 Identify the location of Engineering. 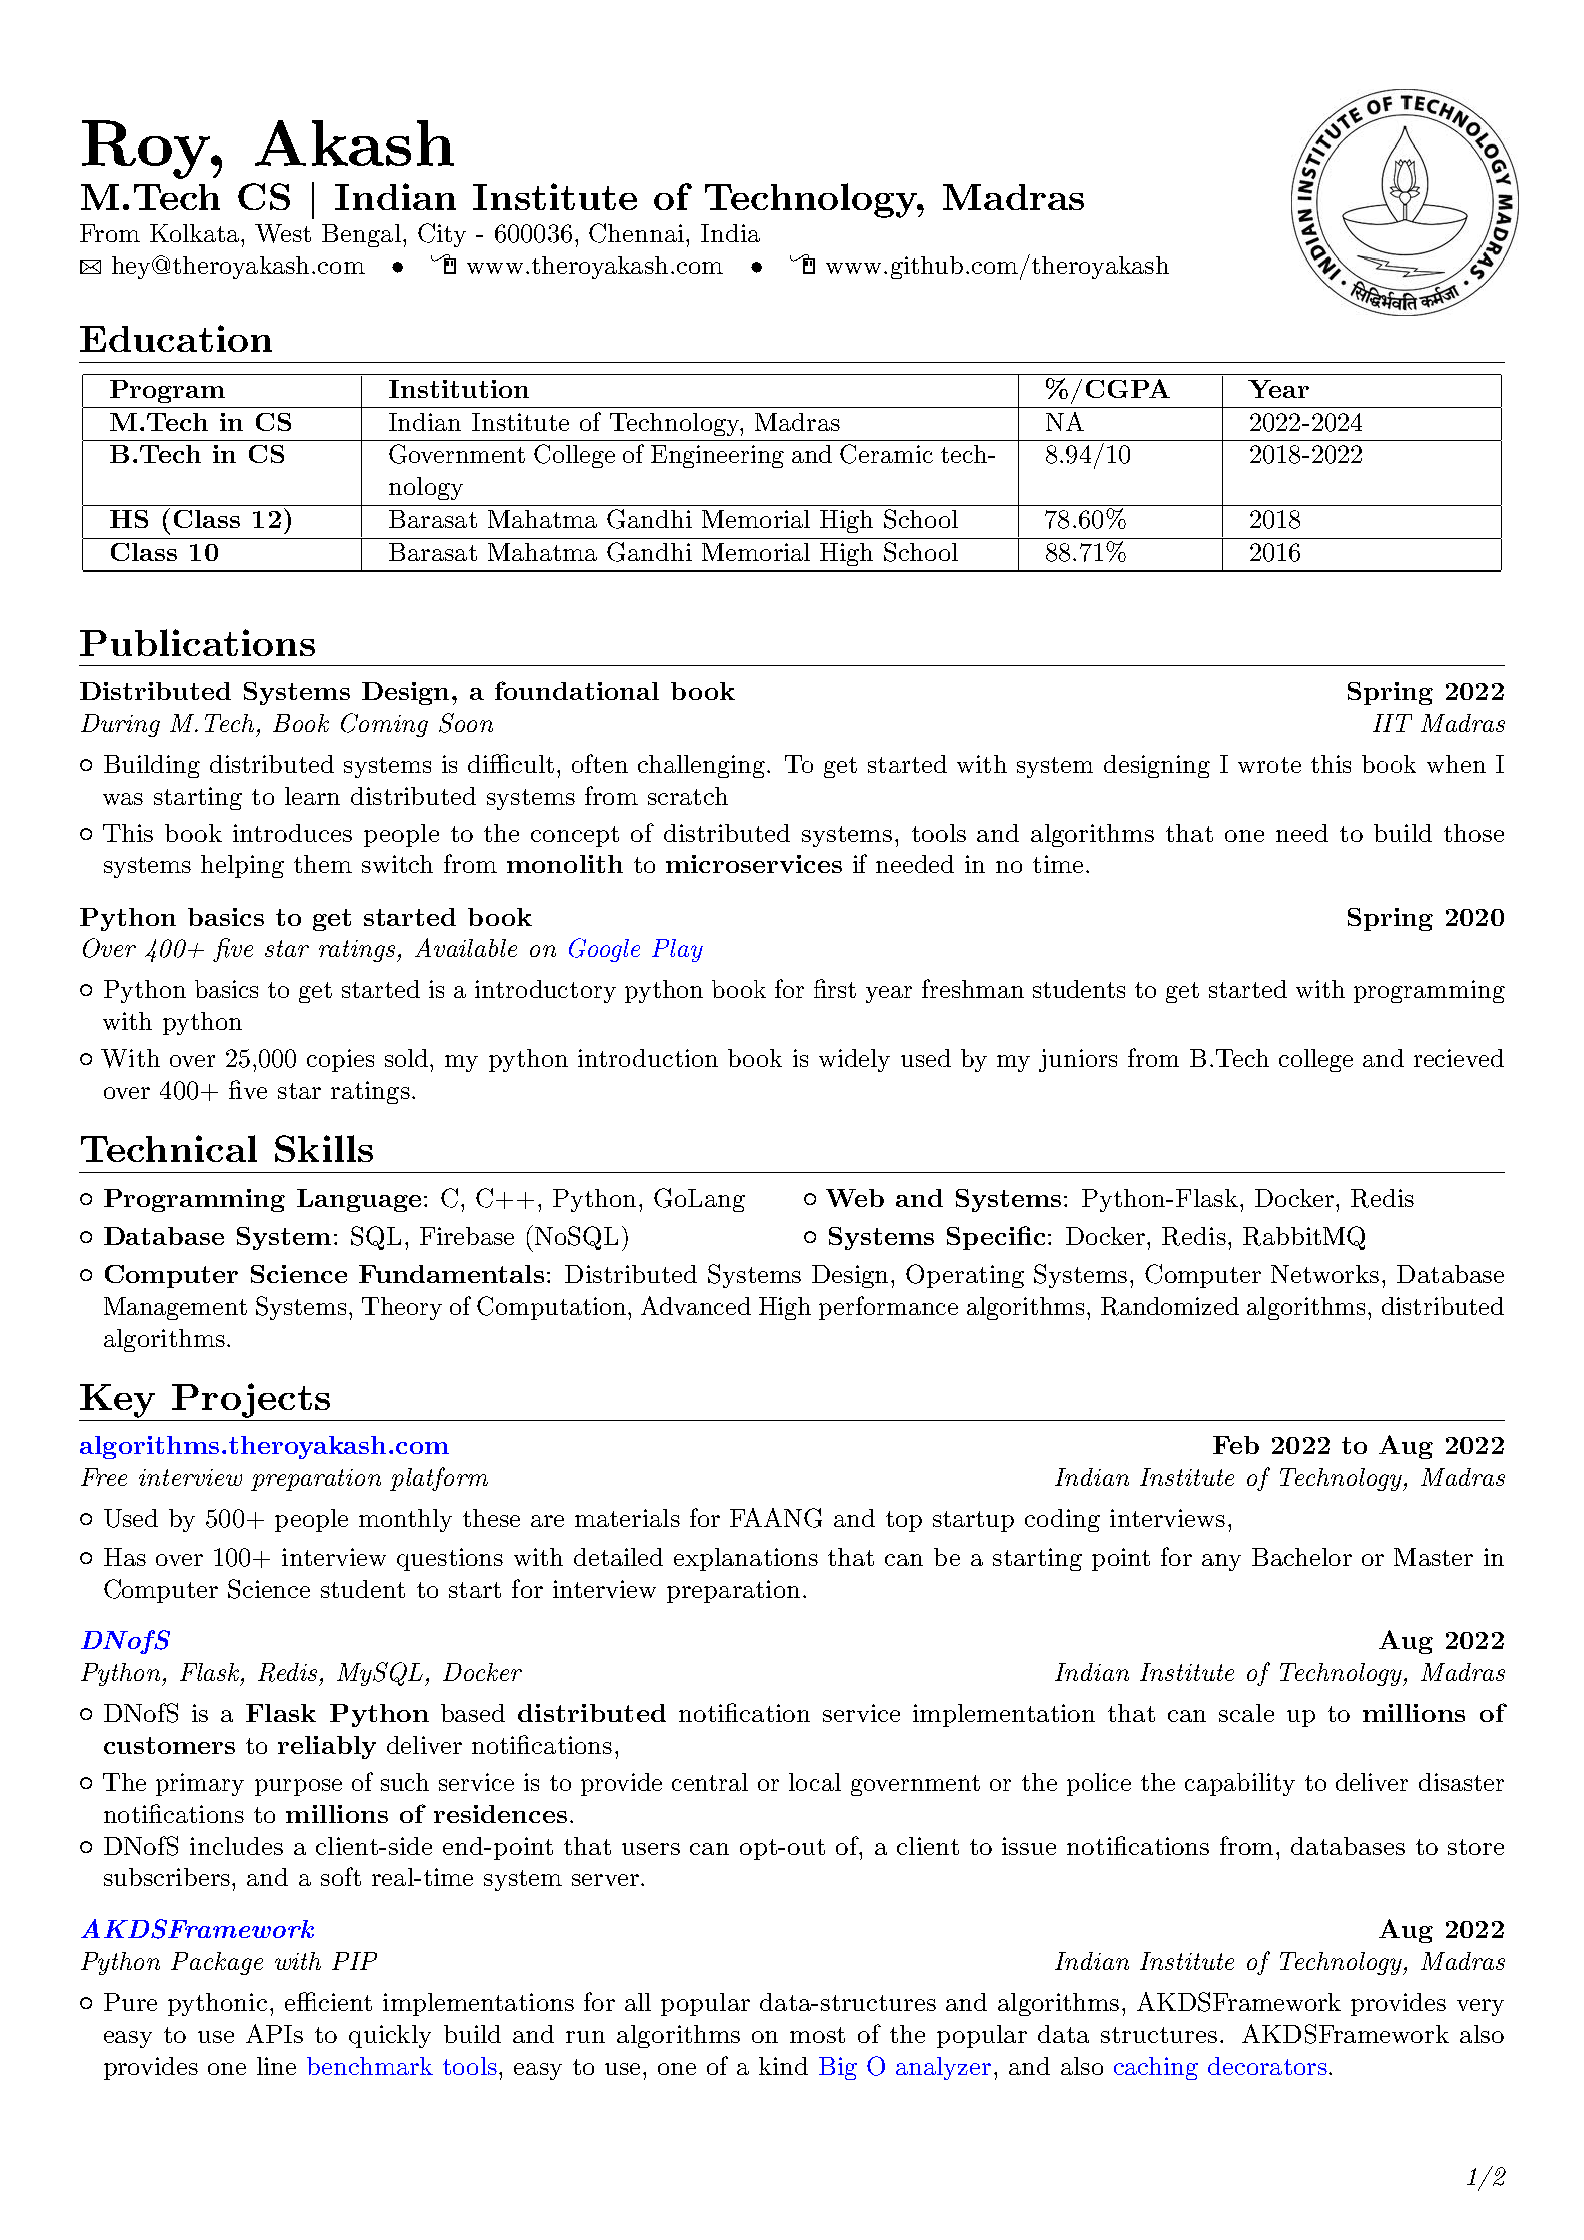
(717, 456).
